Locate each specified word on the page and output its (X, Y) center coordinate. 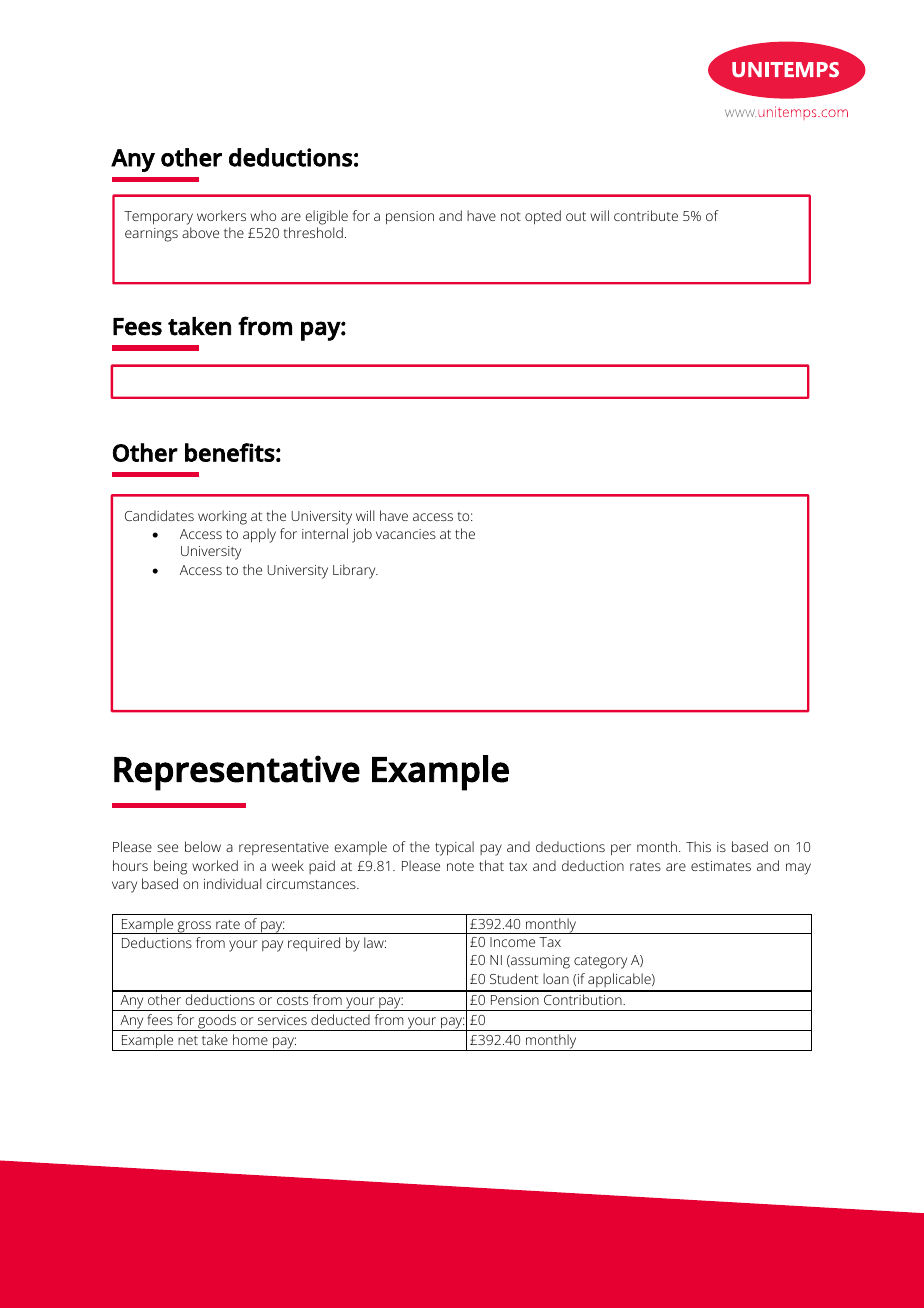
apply (259, 535)
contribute (646, 215)
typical (454, 848)
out (576, 216)
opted (543, 217)
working (222, 517)
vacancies (406, 534)
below (203, 846)
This (698, 846)
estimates (721, 866)
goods (217, 1022)
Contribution (584, 999)
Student (514, 978)
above (200, 232)
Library (355, 571)
